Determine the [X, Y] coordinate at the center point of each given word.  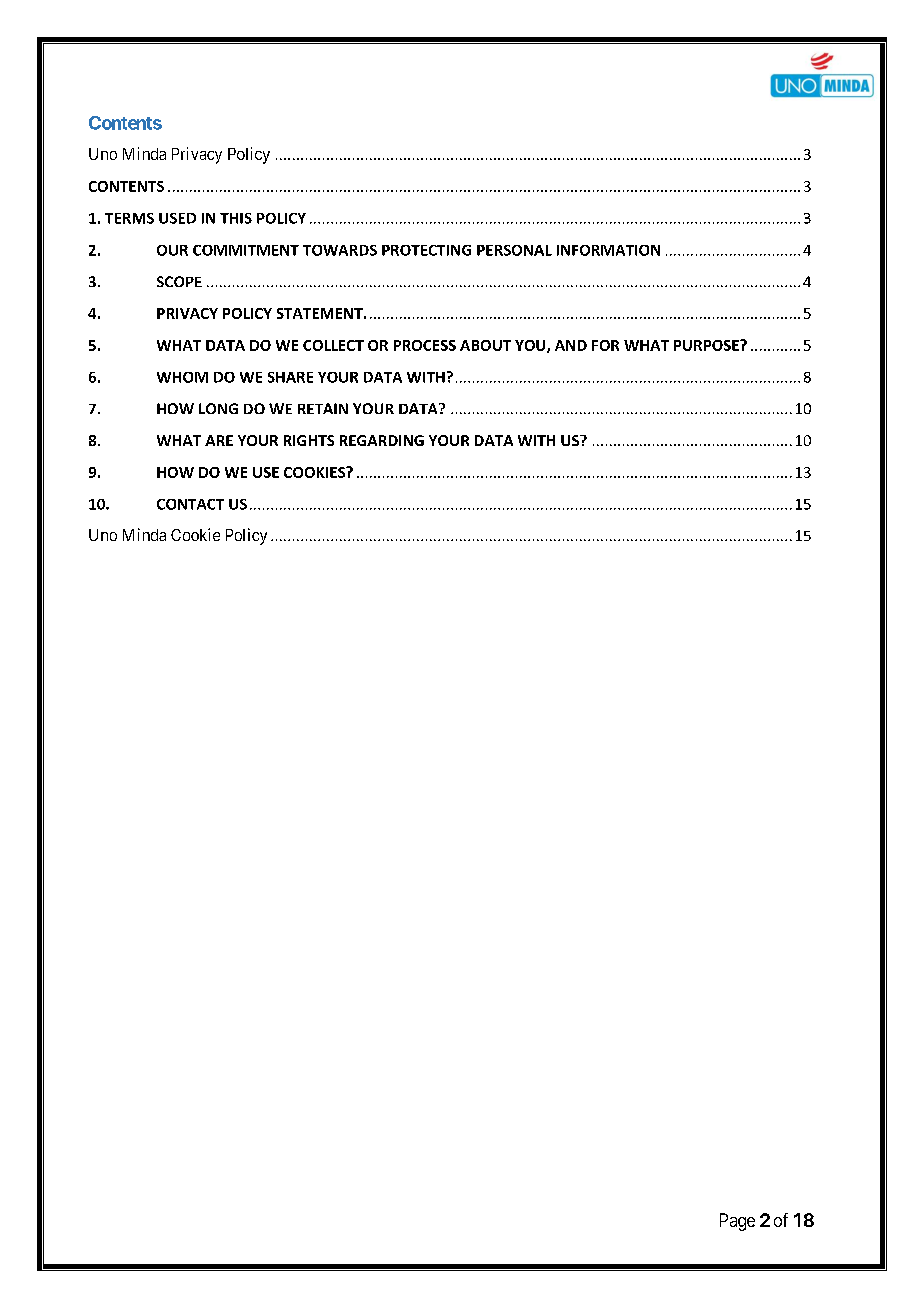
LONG [218, 408]
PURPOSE [707, 345]
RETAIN [323, 408]
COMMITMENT [246, 250]
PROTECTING [426, 250]
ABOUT [485, 345]
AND [571, 345]
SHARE [290, 377]
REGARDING [382, 440]
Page [737, 1222]
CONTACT [190, 504]
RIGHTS [309, 440]
